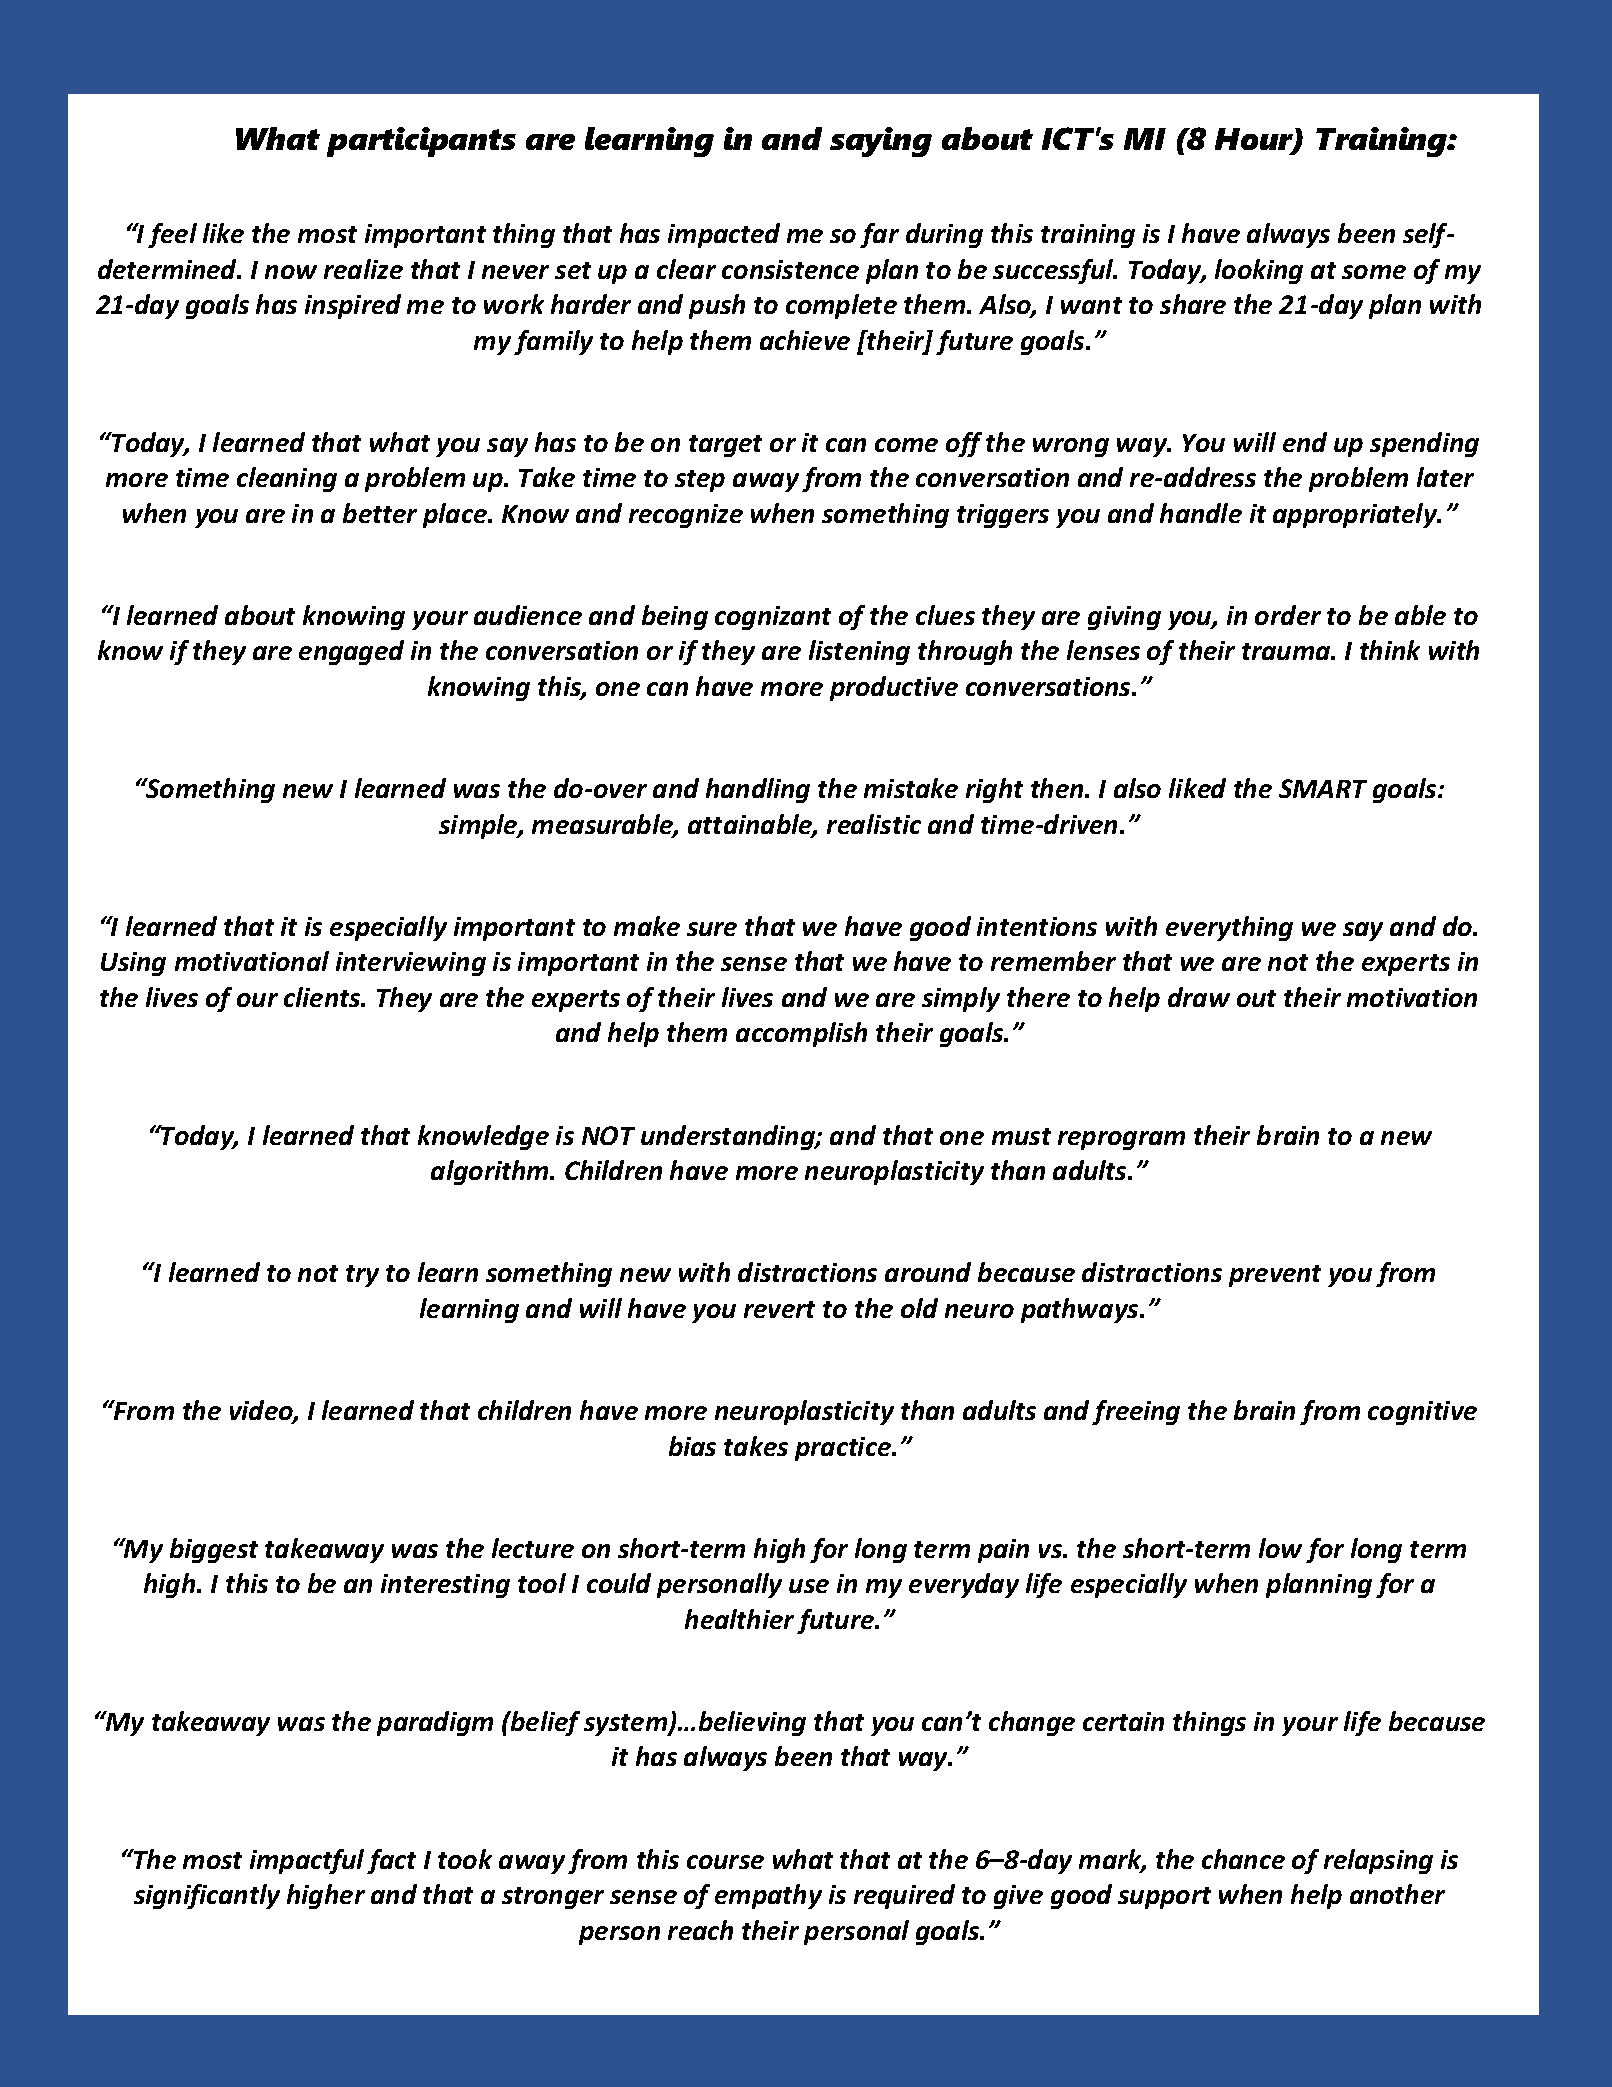 This image has width=1612, height=2087. What do you see at coordinates (307, 1861) in the image?
I see `impactful` at bounding box center [307, 1861].
